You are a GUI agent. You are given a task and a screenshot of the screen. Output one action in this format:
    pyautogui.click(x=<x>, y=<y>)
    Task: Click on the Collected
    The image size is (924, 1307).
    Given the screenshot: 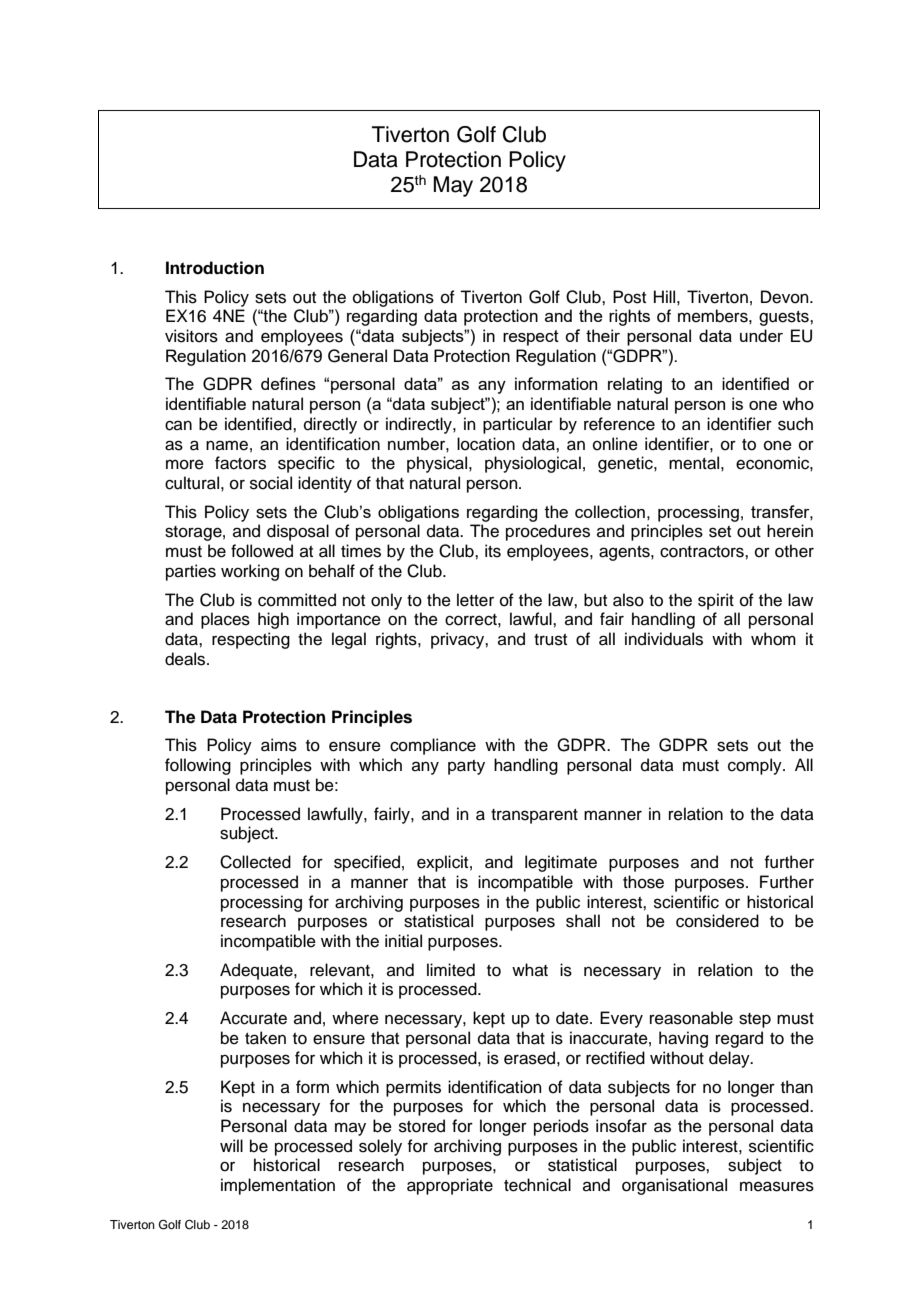 What is the action you would take?
    pyautogui.click(x=255, y=862)
